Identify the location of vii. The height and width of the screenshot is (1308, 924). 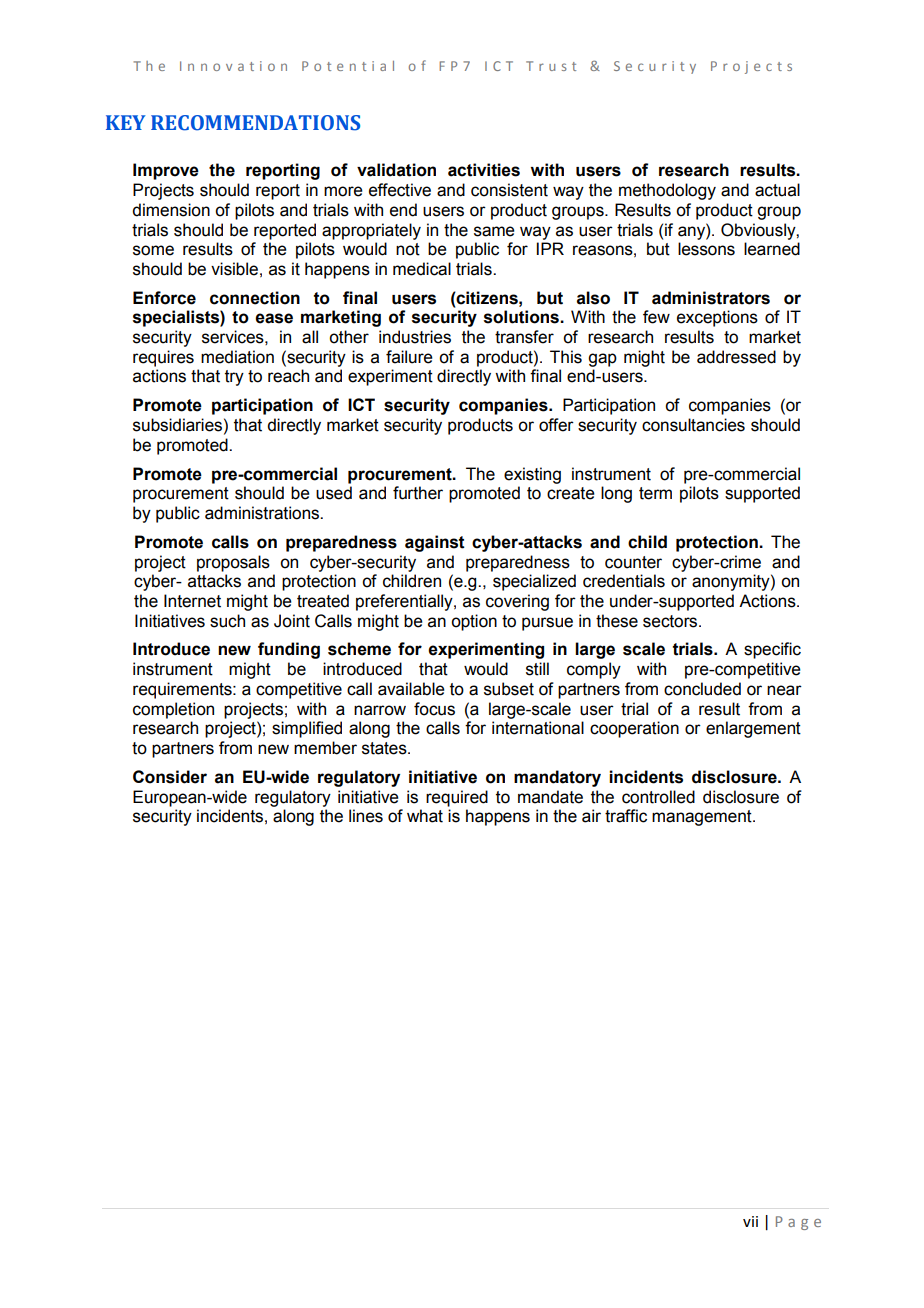
(750, 1221).
